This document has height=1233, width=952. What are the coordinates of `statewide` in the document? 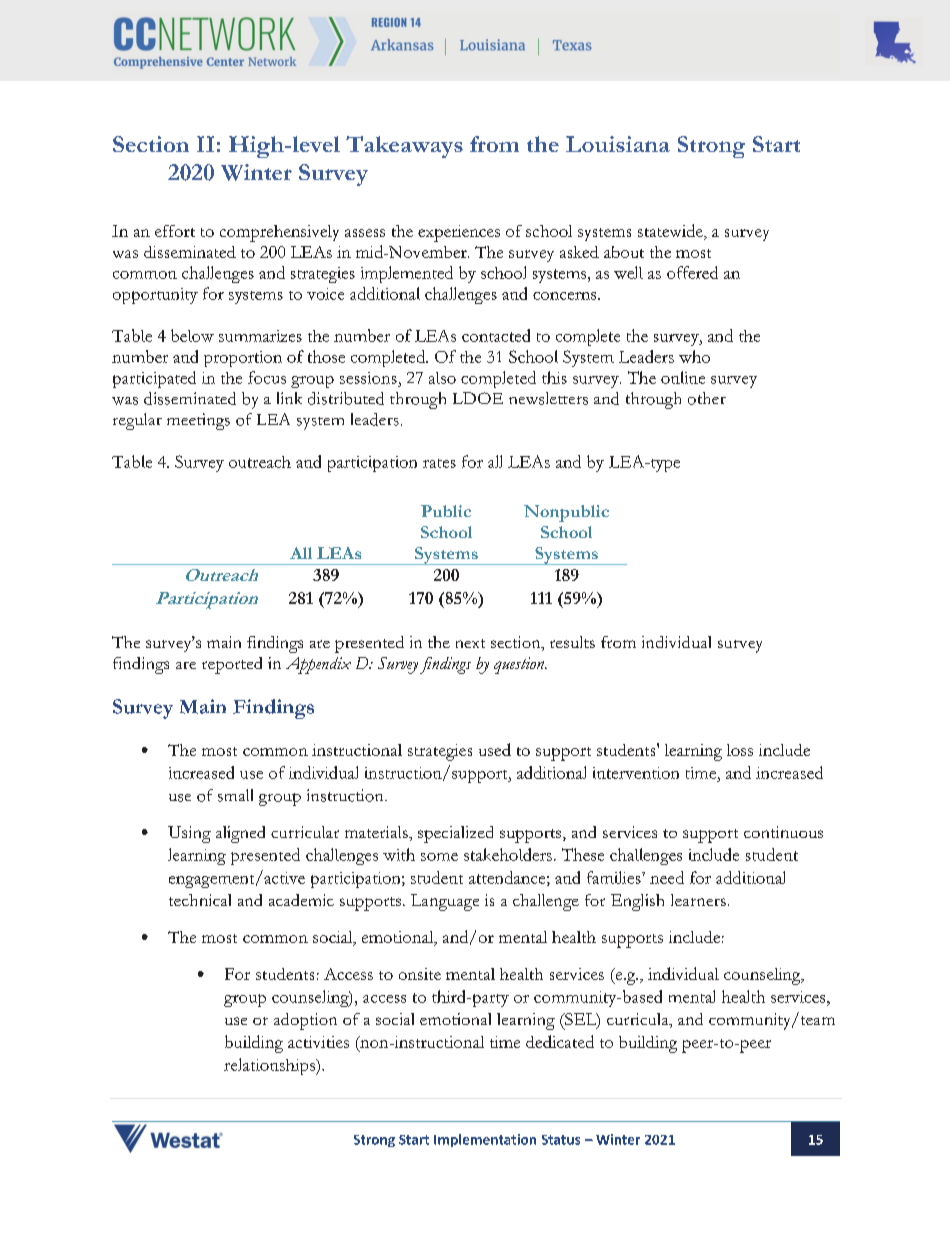 It's located at (671, 232).
